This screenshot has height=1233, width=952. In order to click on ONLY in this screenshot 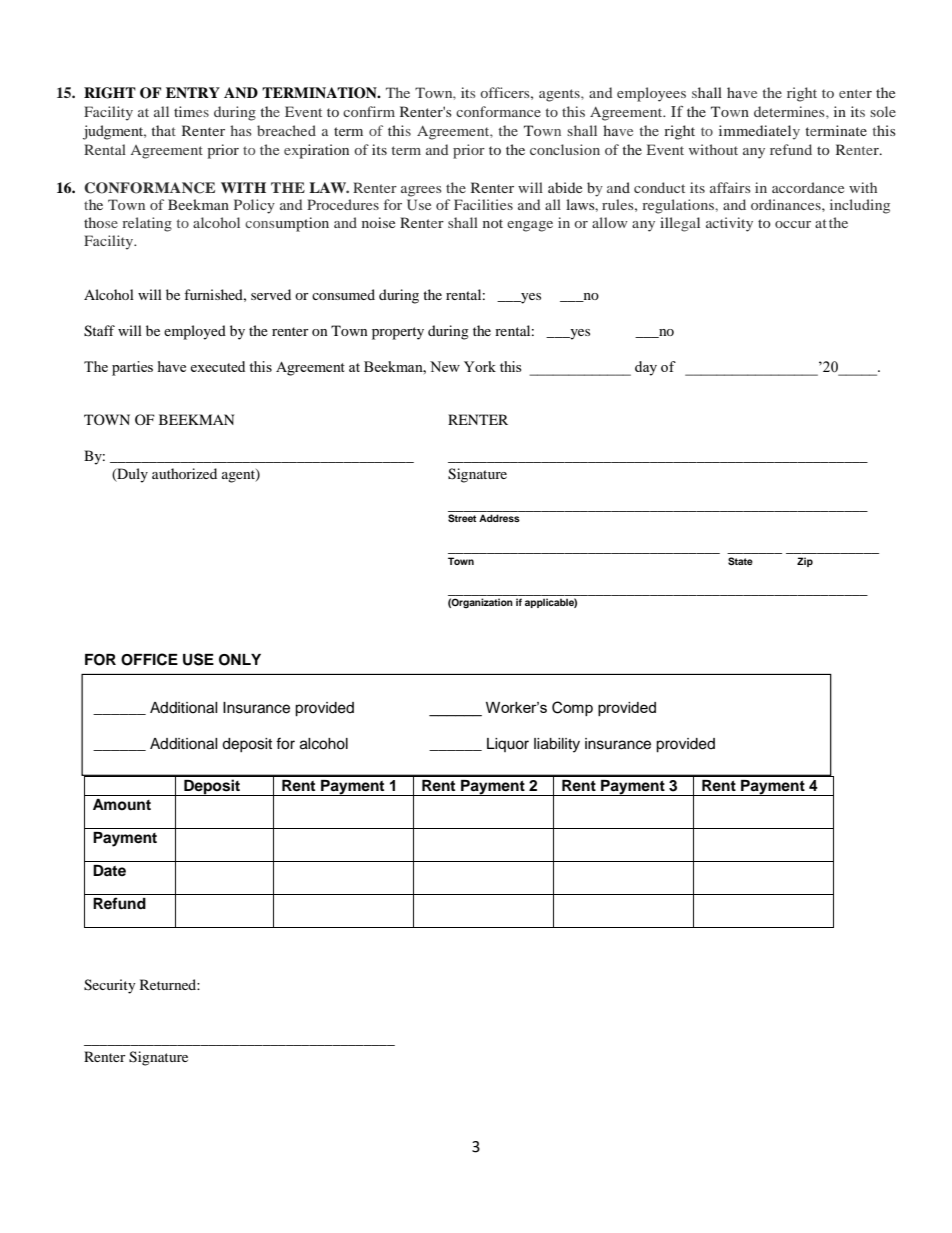, I will do `click(240, 660)`.
